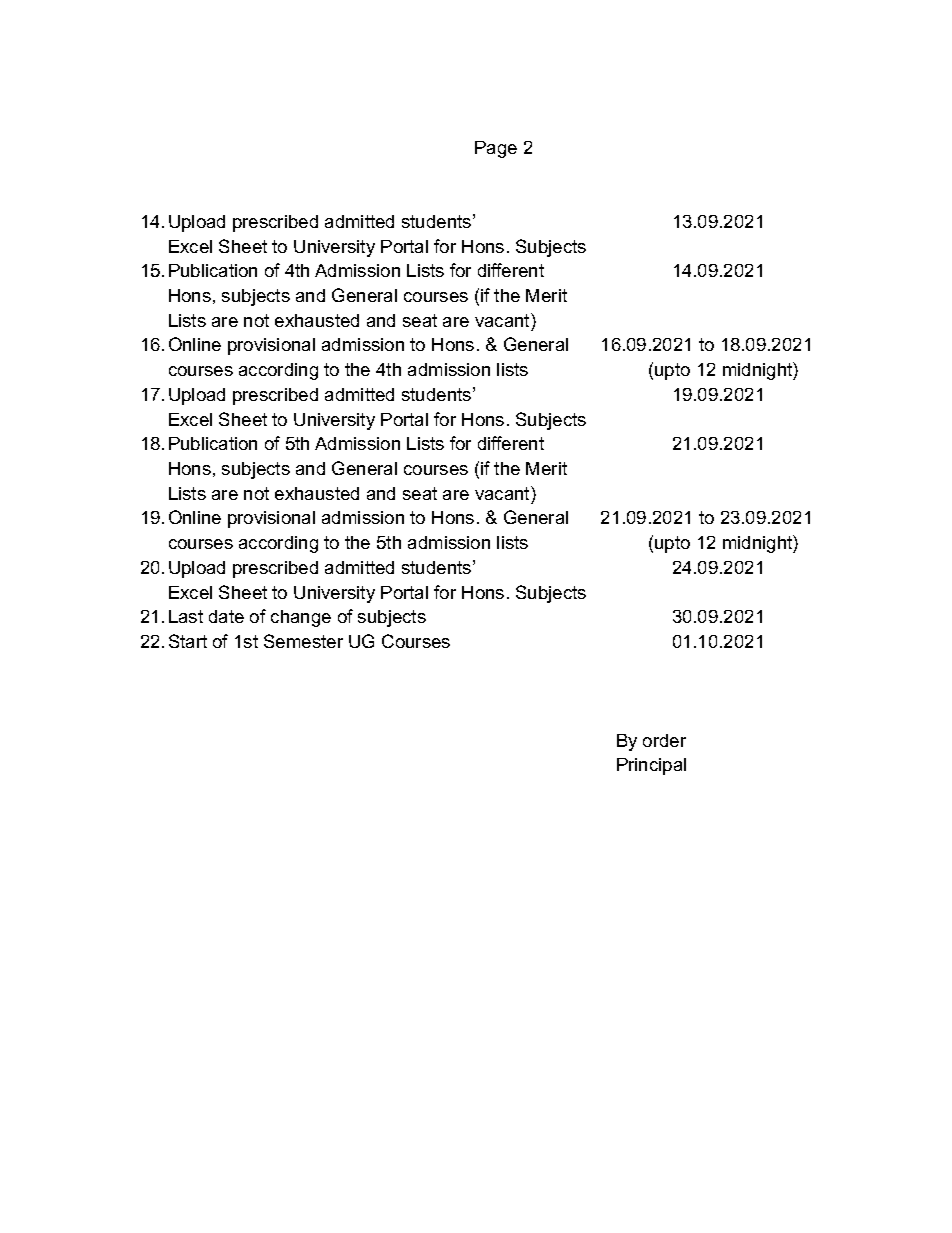 The height and width of the image is (1233, 952). I want to click on change, so click(301, 618).
